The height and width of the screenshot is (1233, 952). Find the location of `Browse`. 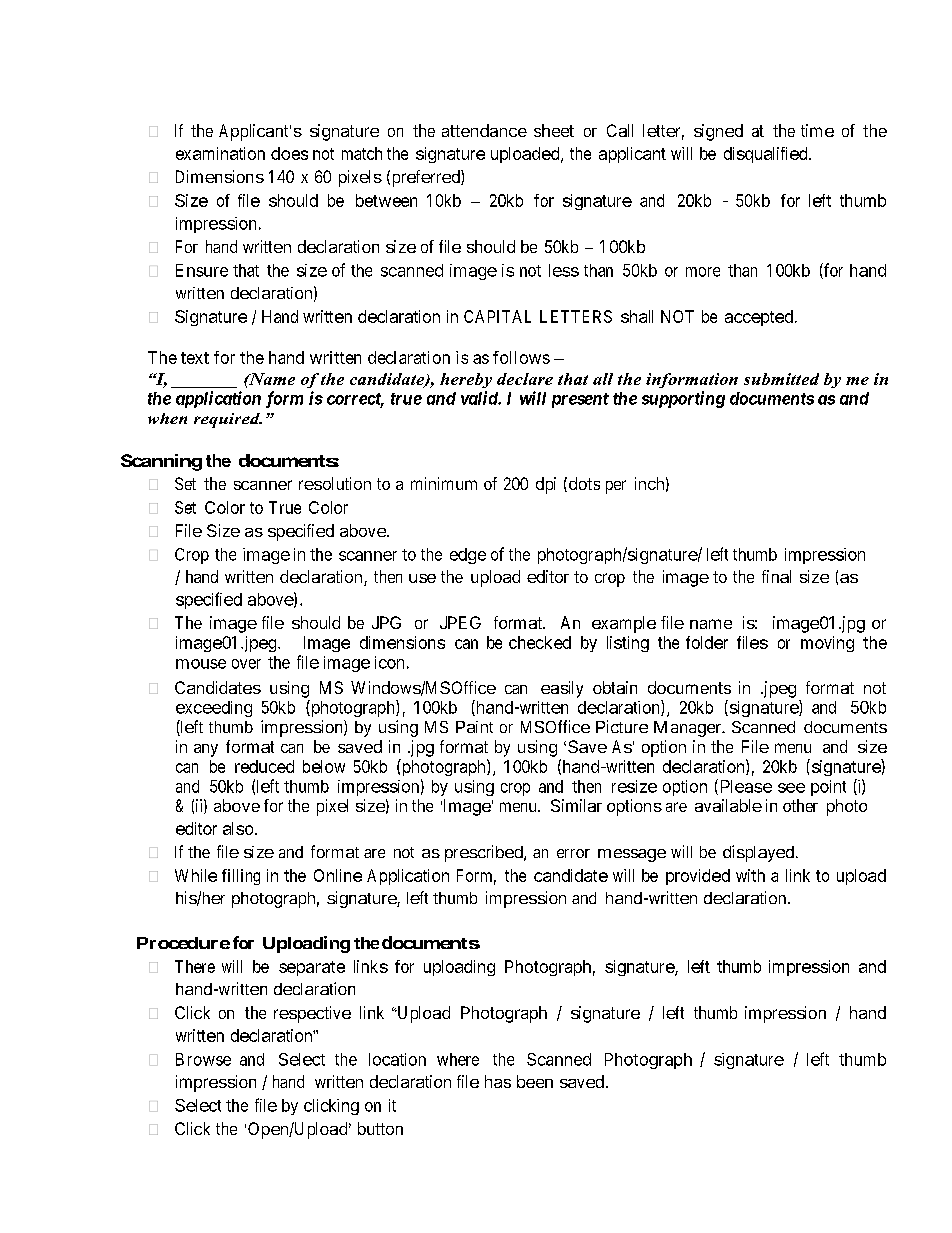

Browse is located at coordinates (203, 1059).
